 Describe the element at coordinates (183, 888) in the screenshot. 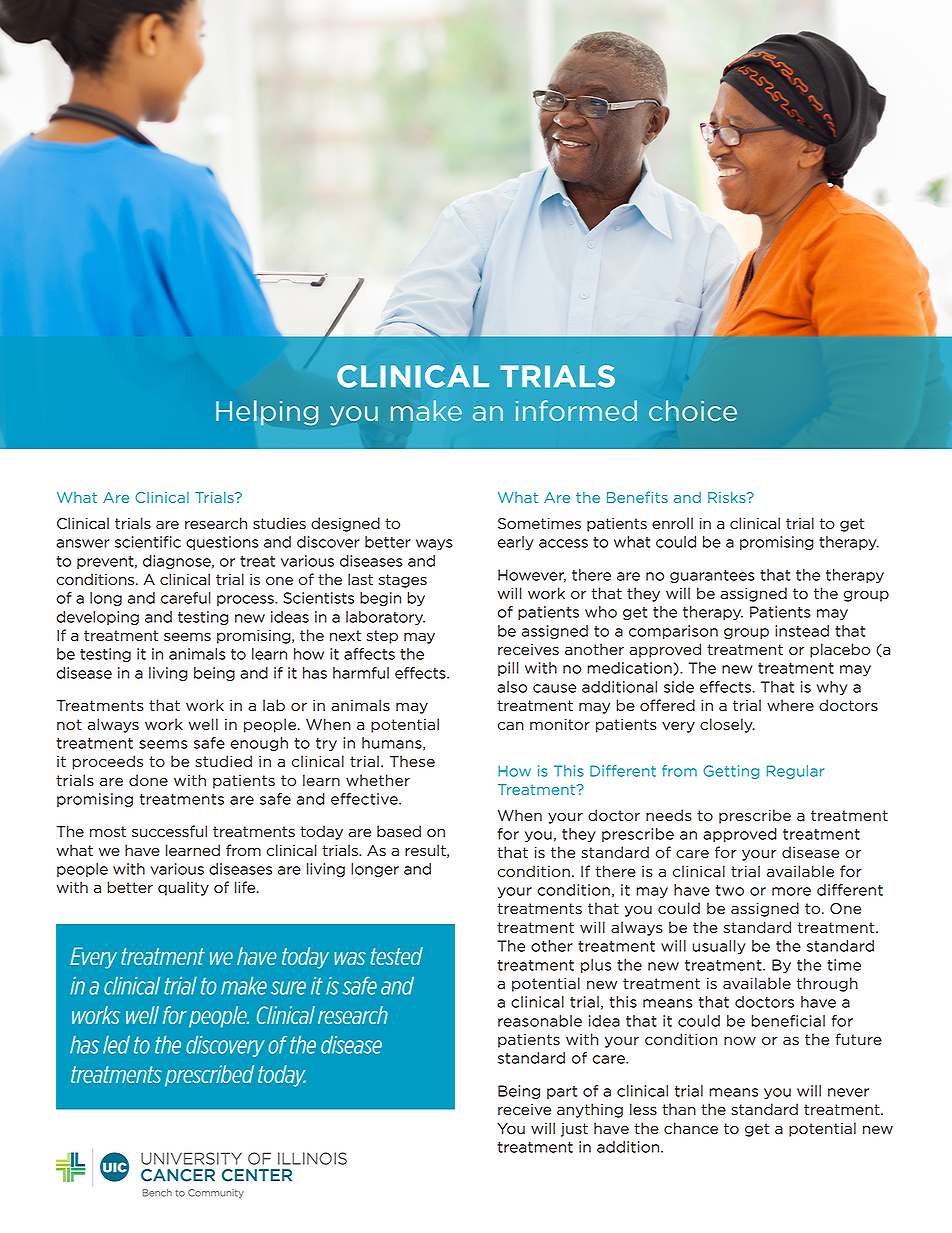

I see `quality` at that location.
